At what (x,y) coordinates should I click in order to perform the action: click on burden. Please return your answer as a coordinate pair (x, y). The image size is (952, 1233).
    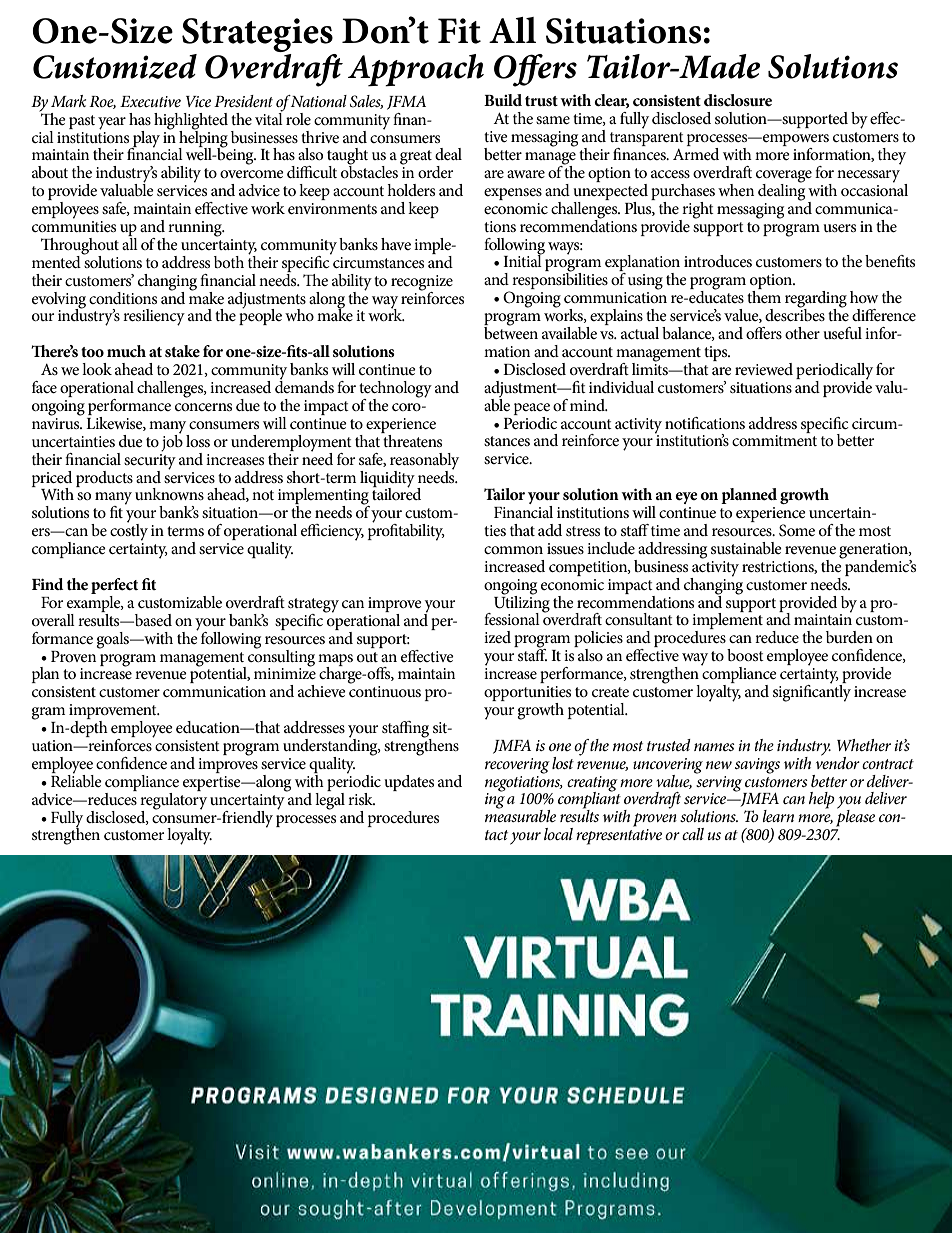
    Looking at the image, I should click on (849, 637).
